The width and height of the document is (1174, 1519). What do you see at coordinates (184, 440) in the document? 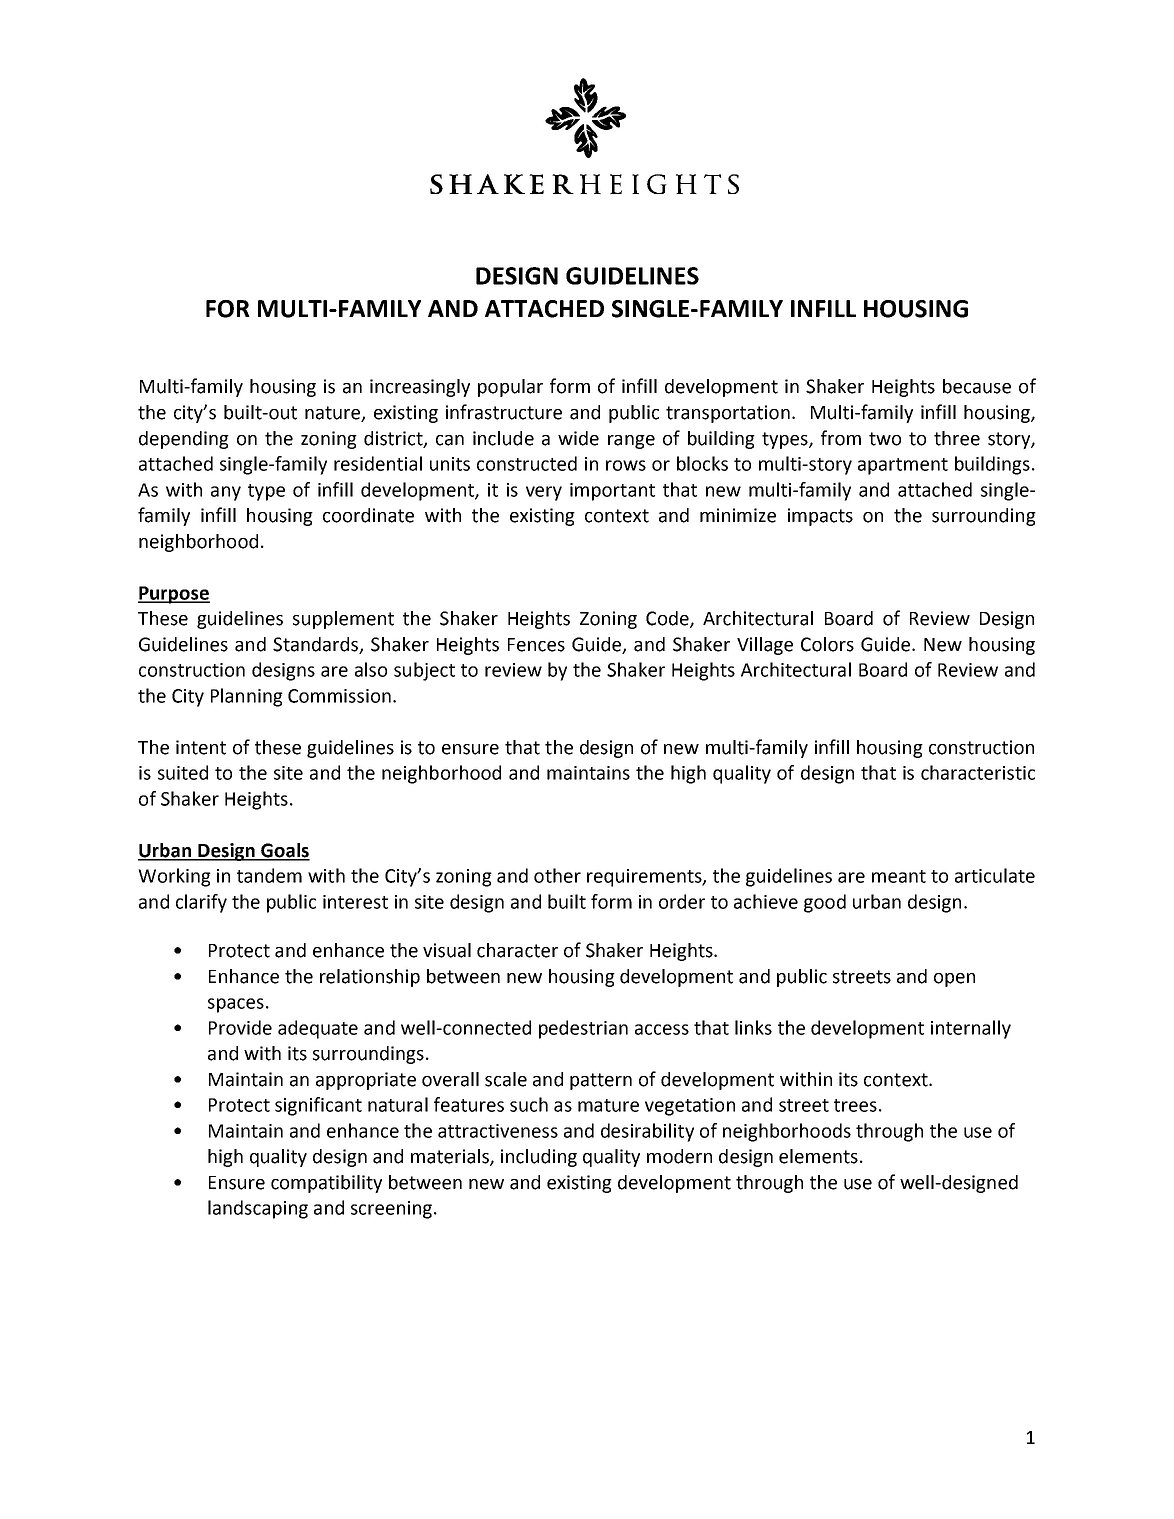
I see `depending` at bounding box center [184, 440].
